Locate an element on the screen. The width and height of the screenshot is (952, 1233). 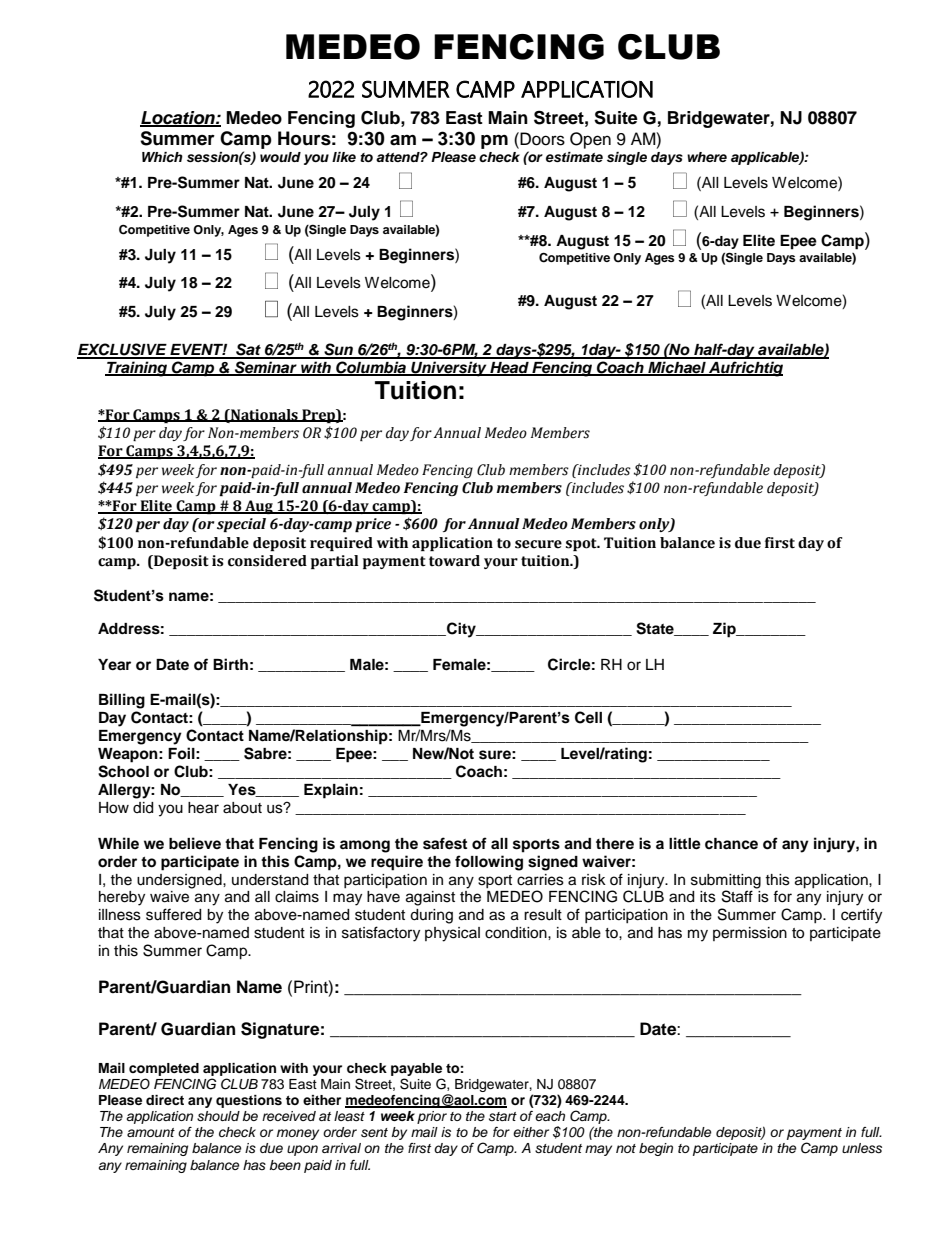
should is located at coordinates (218, 1116).
